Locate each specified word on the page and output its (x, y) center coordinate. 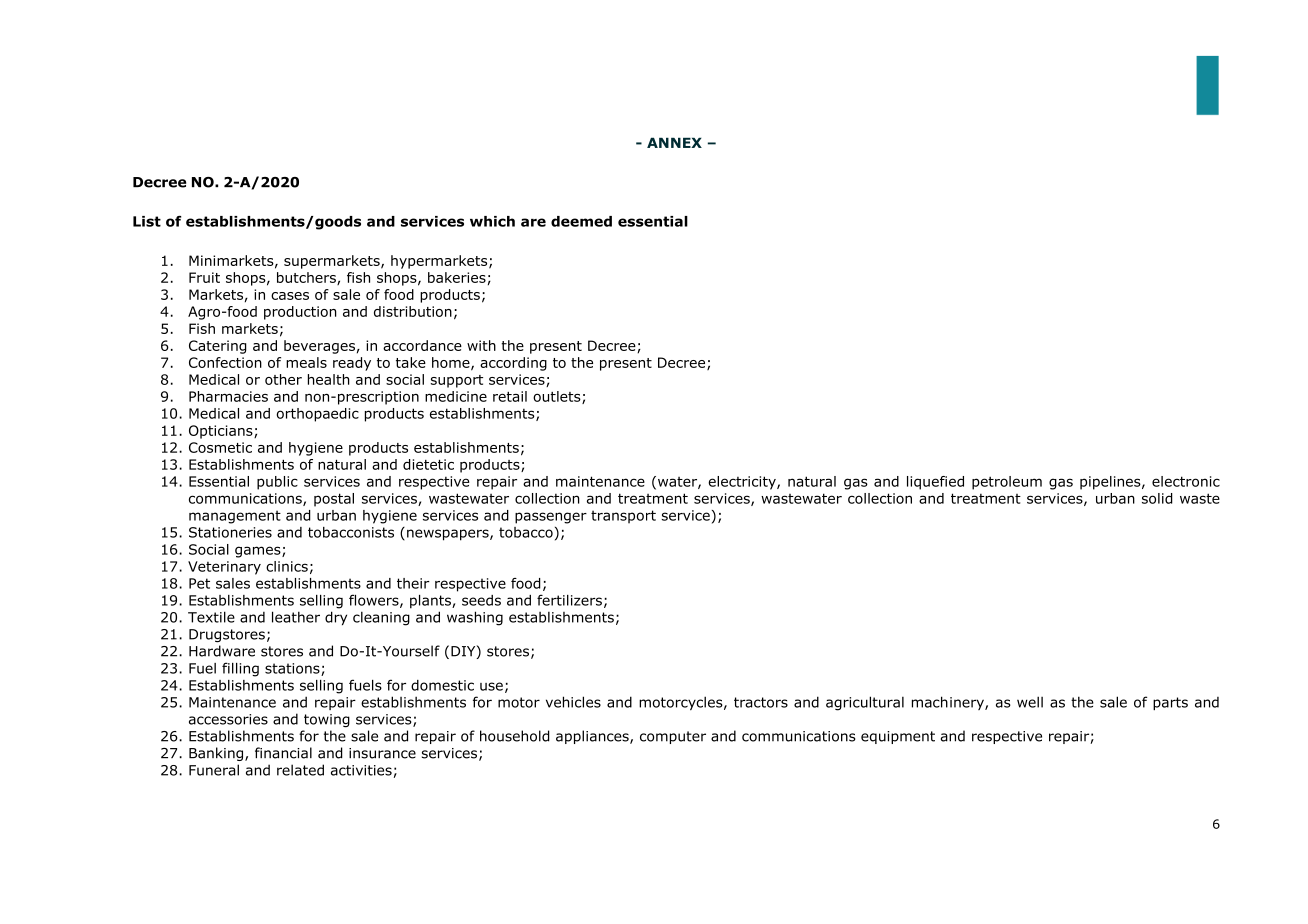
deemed (581, 221)
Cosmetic (220, 447)
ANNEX (674, 142)
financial (283, 753)
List (147, 221)
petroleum (1007, 483)
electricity (743, 483)
